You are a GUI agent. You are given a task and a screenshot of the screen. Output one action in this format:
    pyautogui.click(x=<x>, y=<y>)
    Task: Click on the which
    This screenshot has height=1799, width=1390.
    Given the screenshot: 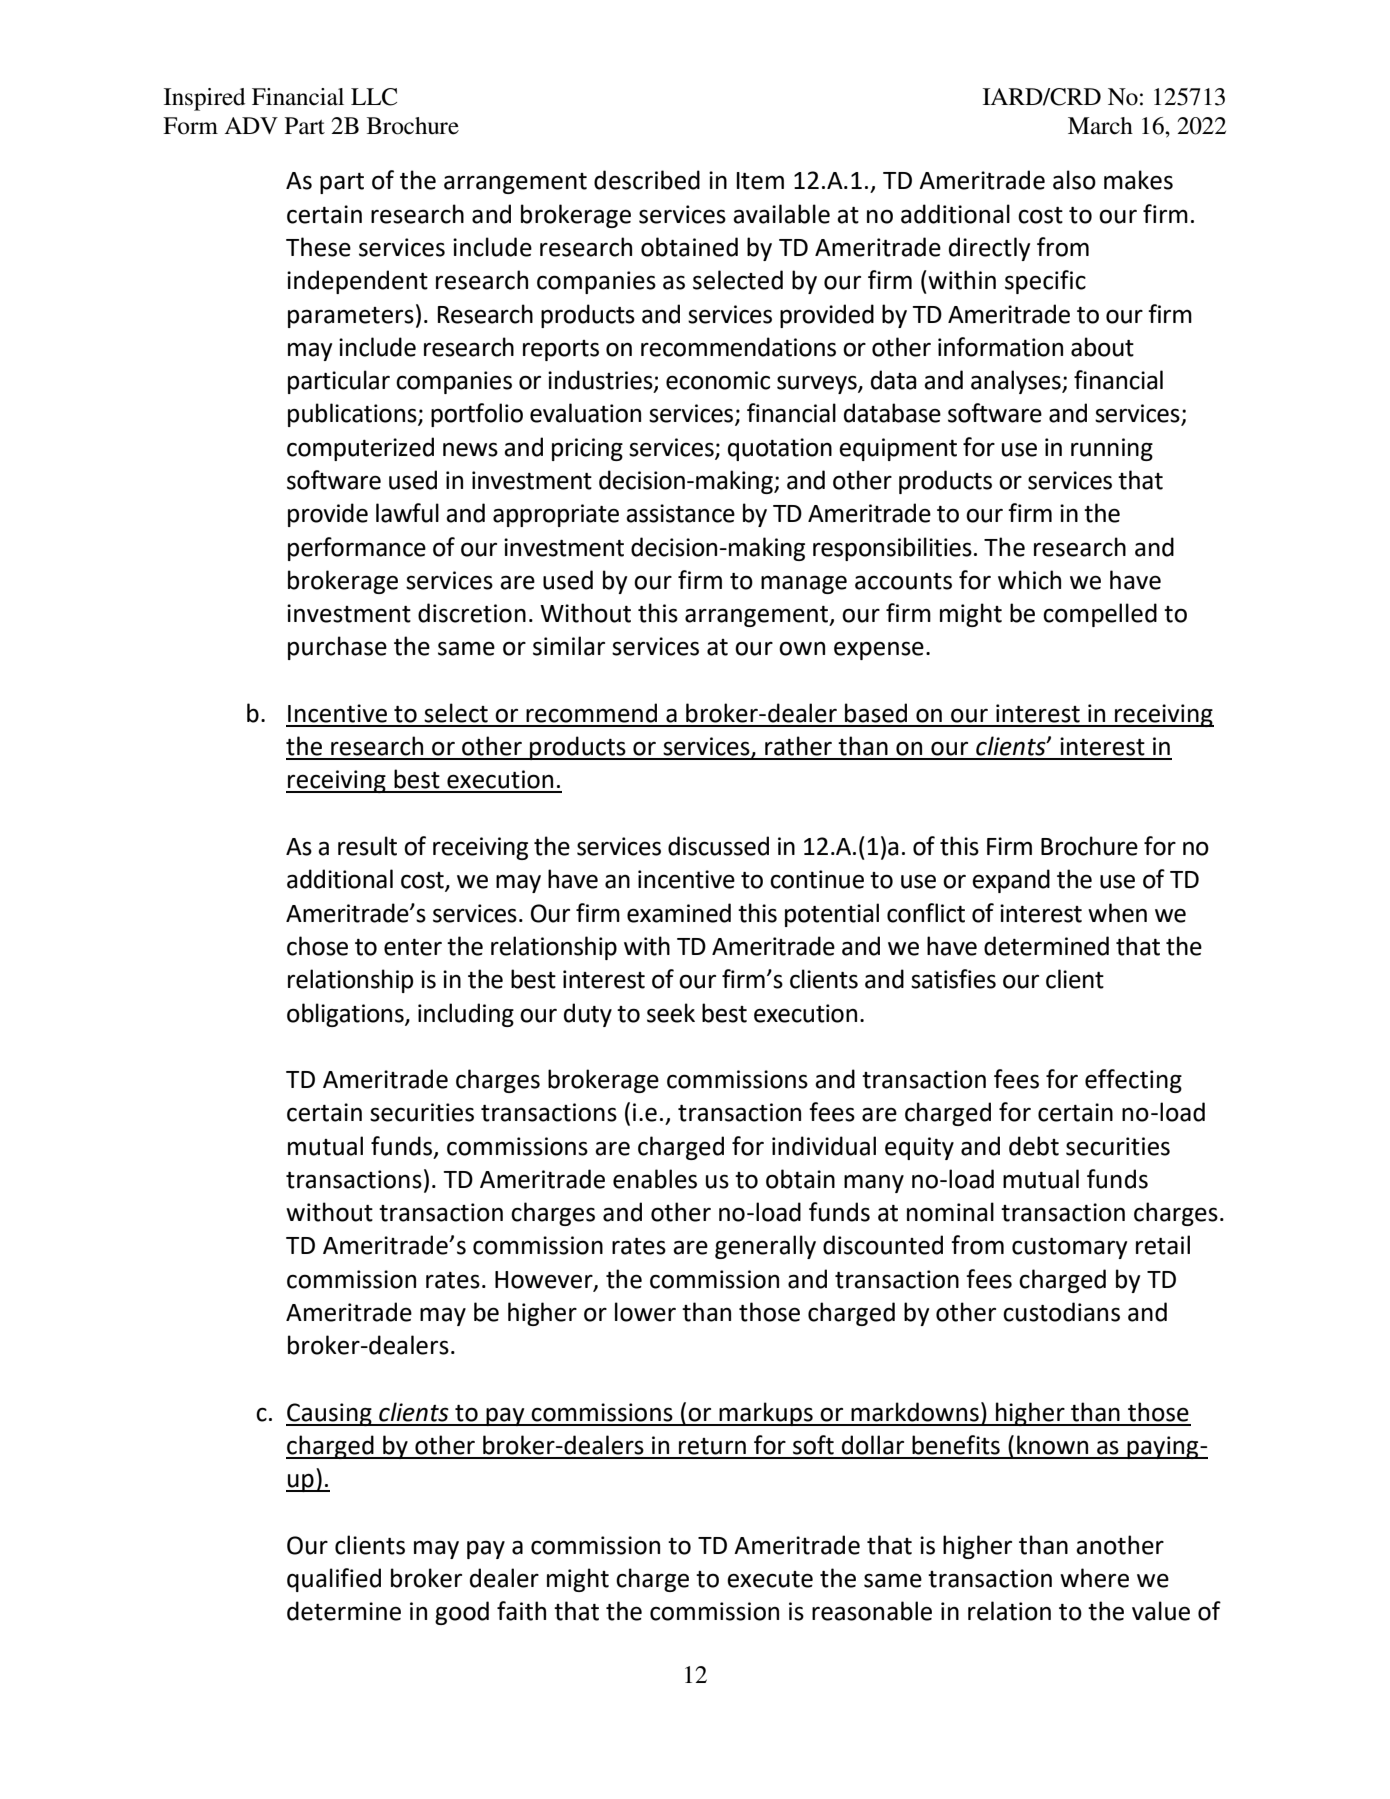 What is the action you would take?
    pyautogui.click(x=1029, y=580)
